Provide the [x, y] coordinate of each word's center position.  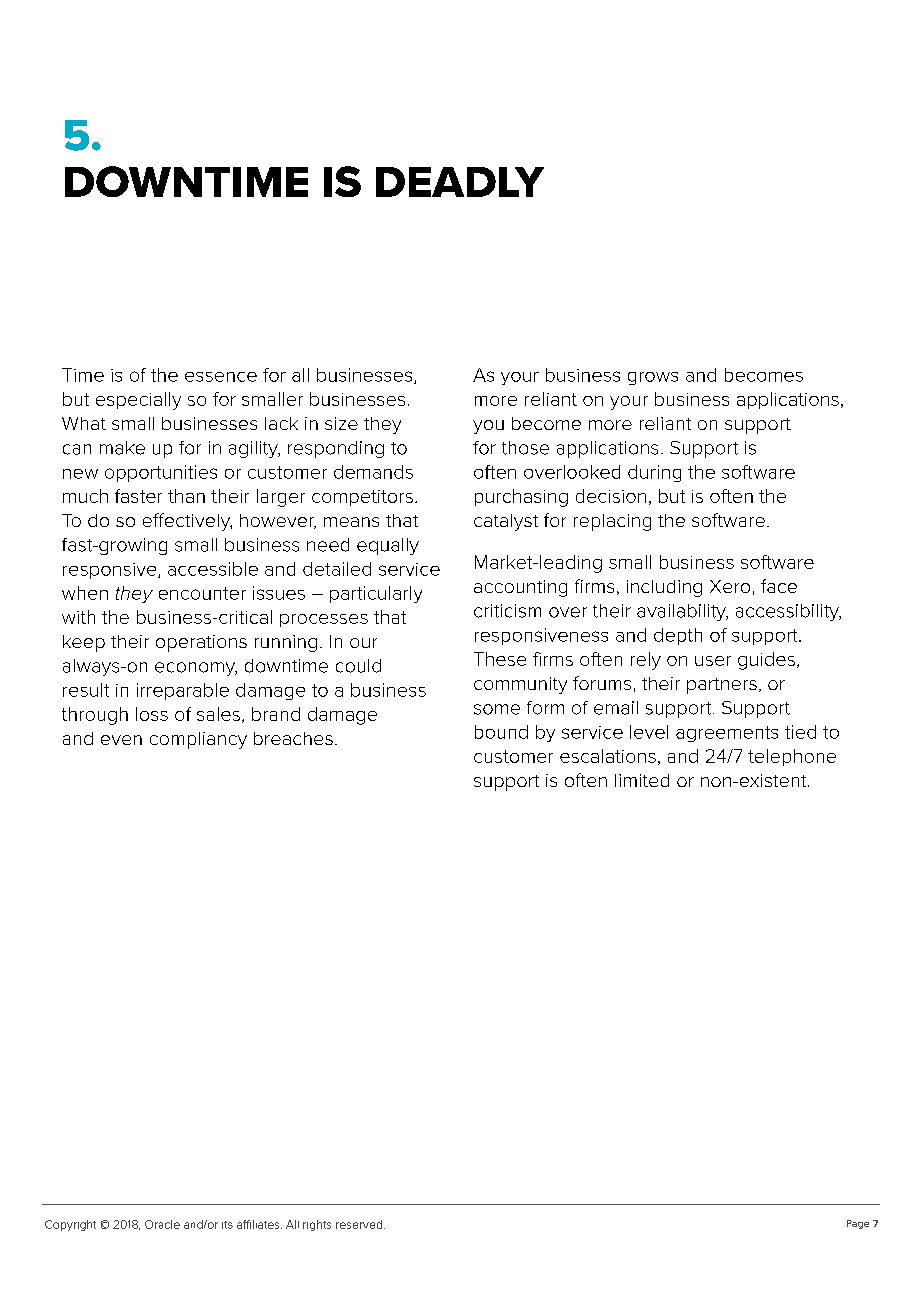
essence [221, 377]
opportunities [161, 473]
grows [653, 378]
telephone [792, 757]
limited [642, 780]
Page [858, 1224]
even [121, 740]
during [654, 473]
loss [152, 714]
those [525, 448]
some [497, 709]
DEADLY [460, 182]
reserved [359, 1224]
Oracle [162, 1224]
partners [722, 686]
